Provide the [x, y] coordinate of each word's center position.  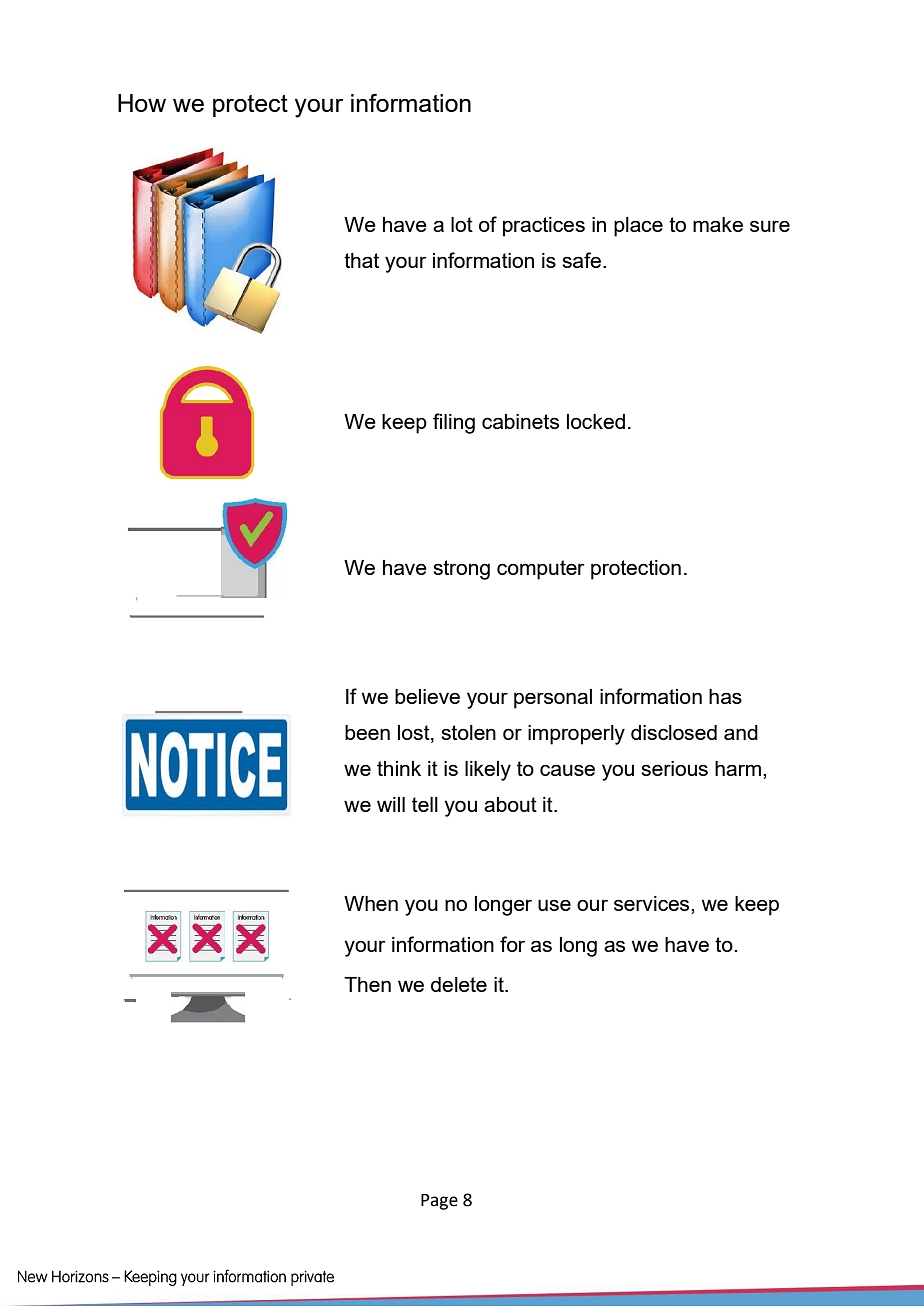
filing [454, 423]
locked [596, 421]
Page [439, 1202]
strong [461, 570]
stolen [468, 732]
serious [674, 768]
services [653, 903]
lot [462, 224]
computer [541, 570]
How [142, 103]
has [725, 696]
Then [367, 984]
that [361, 260]
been [367, 732]
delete [459, 984]
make [718, 224]
